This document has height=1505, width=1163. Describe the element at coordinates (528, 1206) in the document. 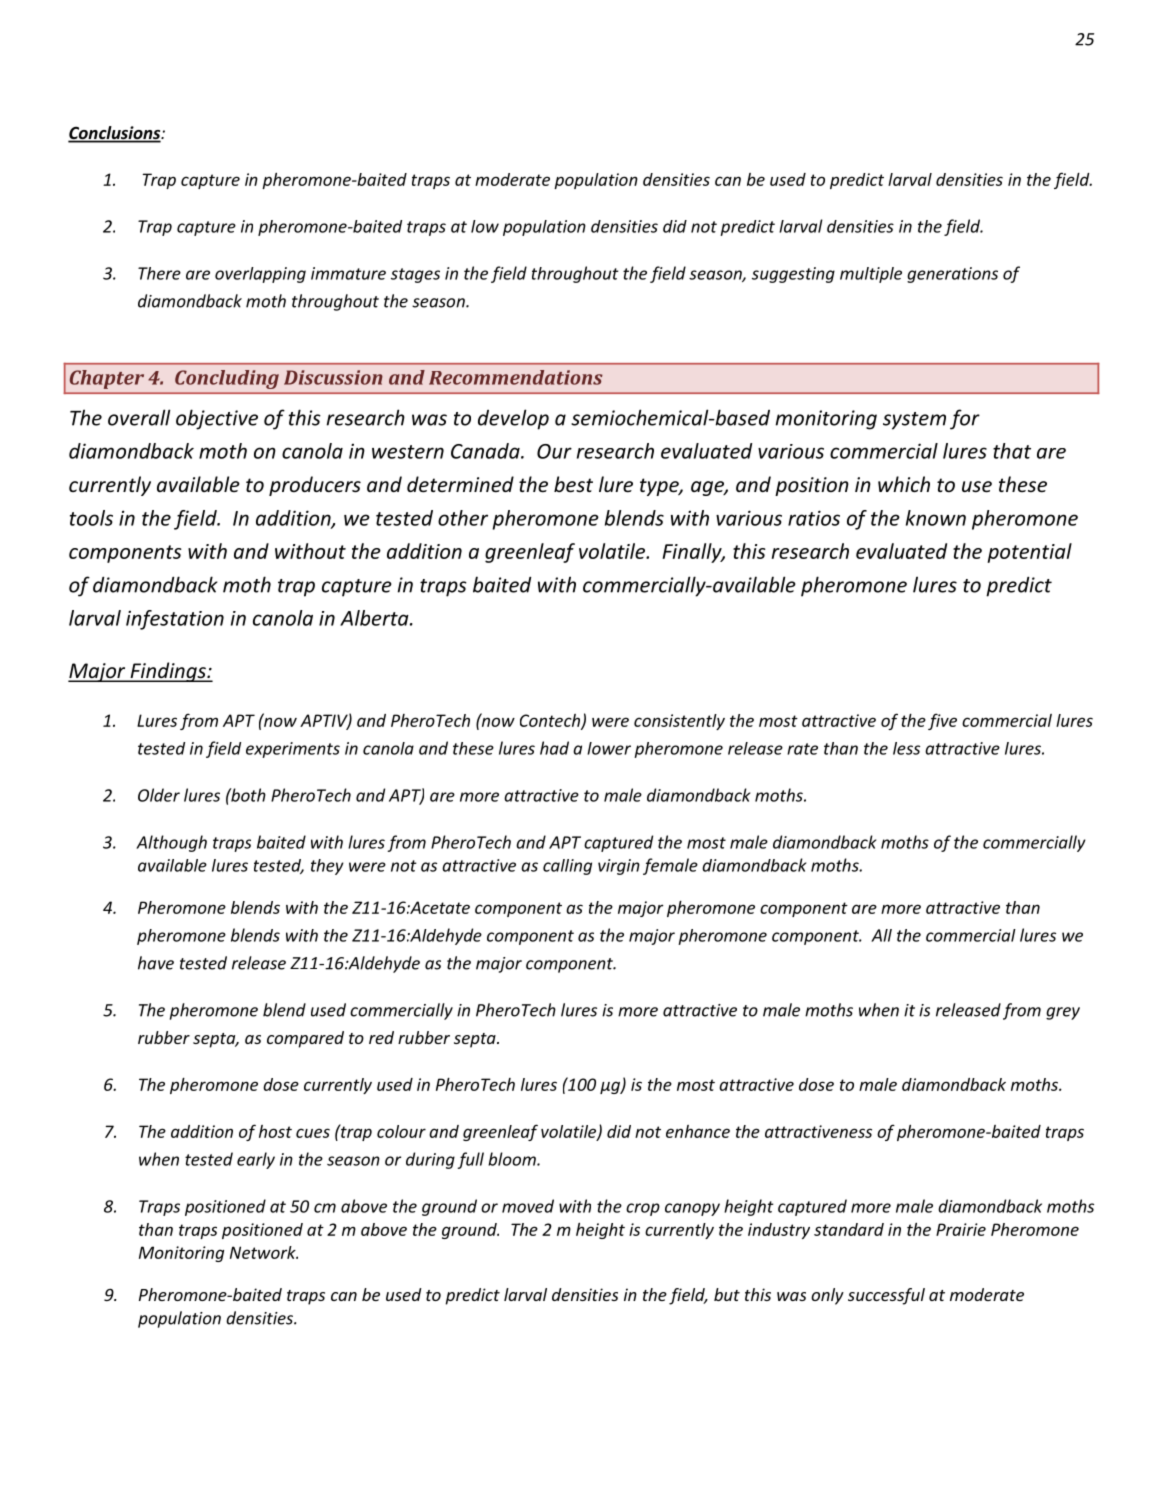

I see `moved` at that location.
